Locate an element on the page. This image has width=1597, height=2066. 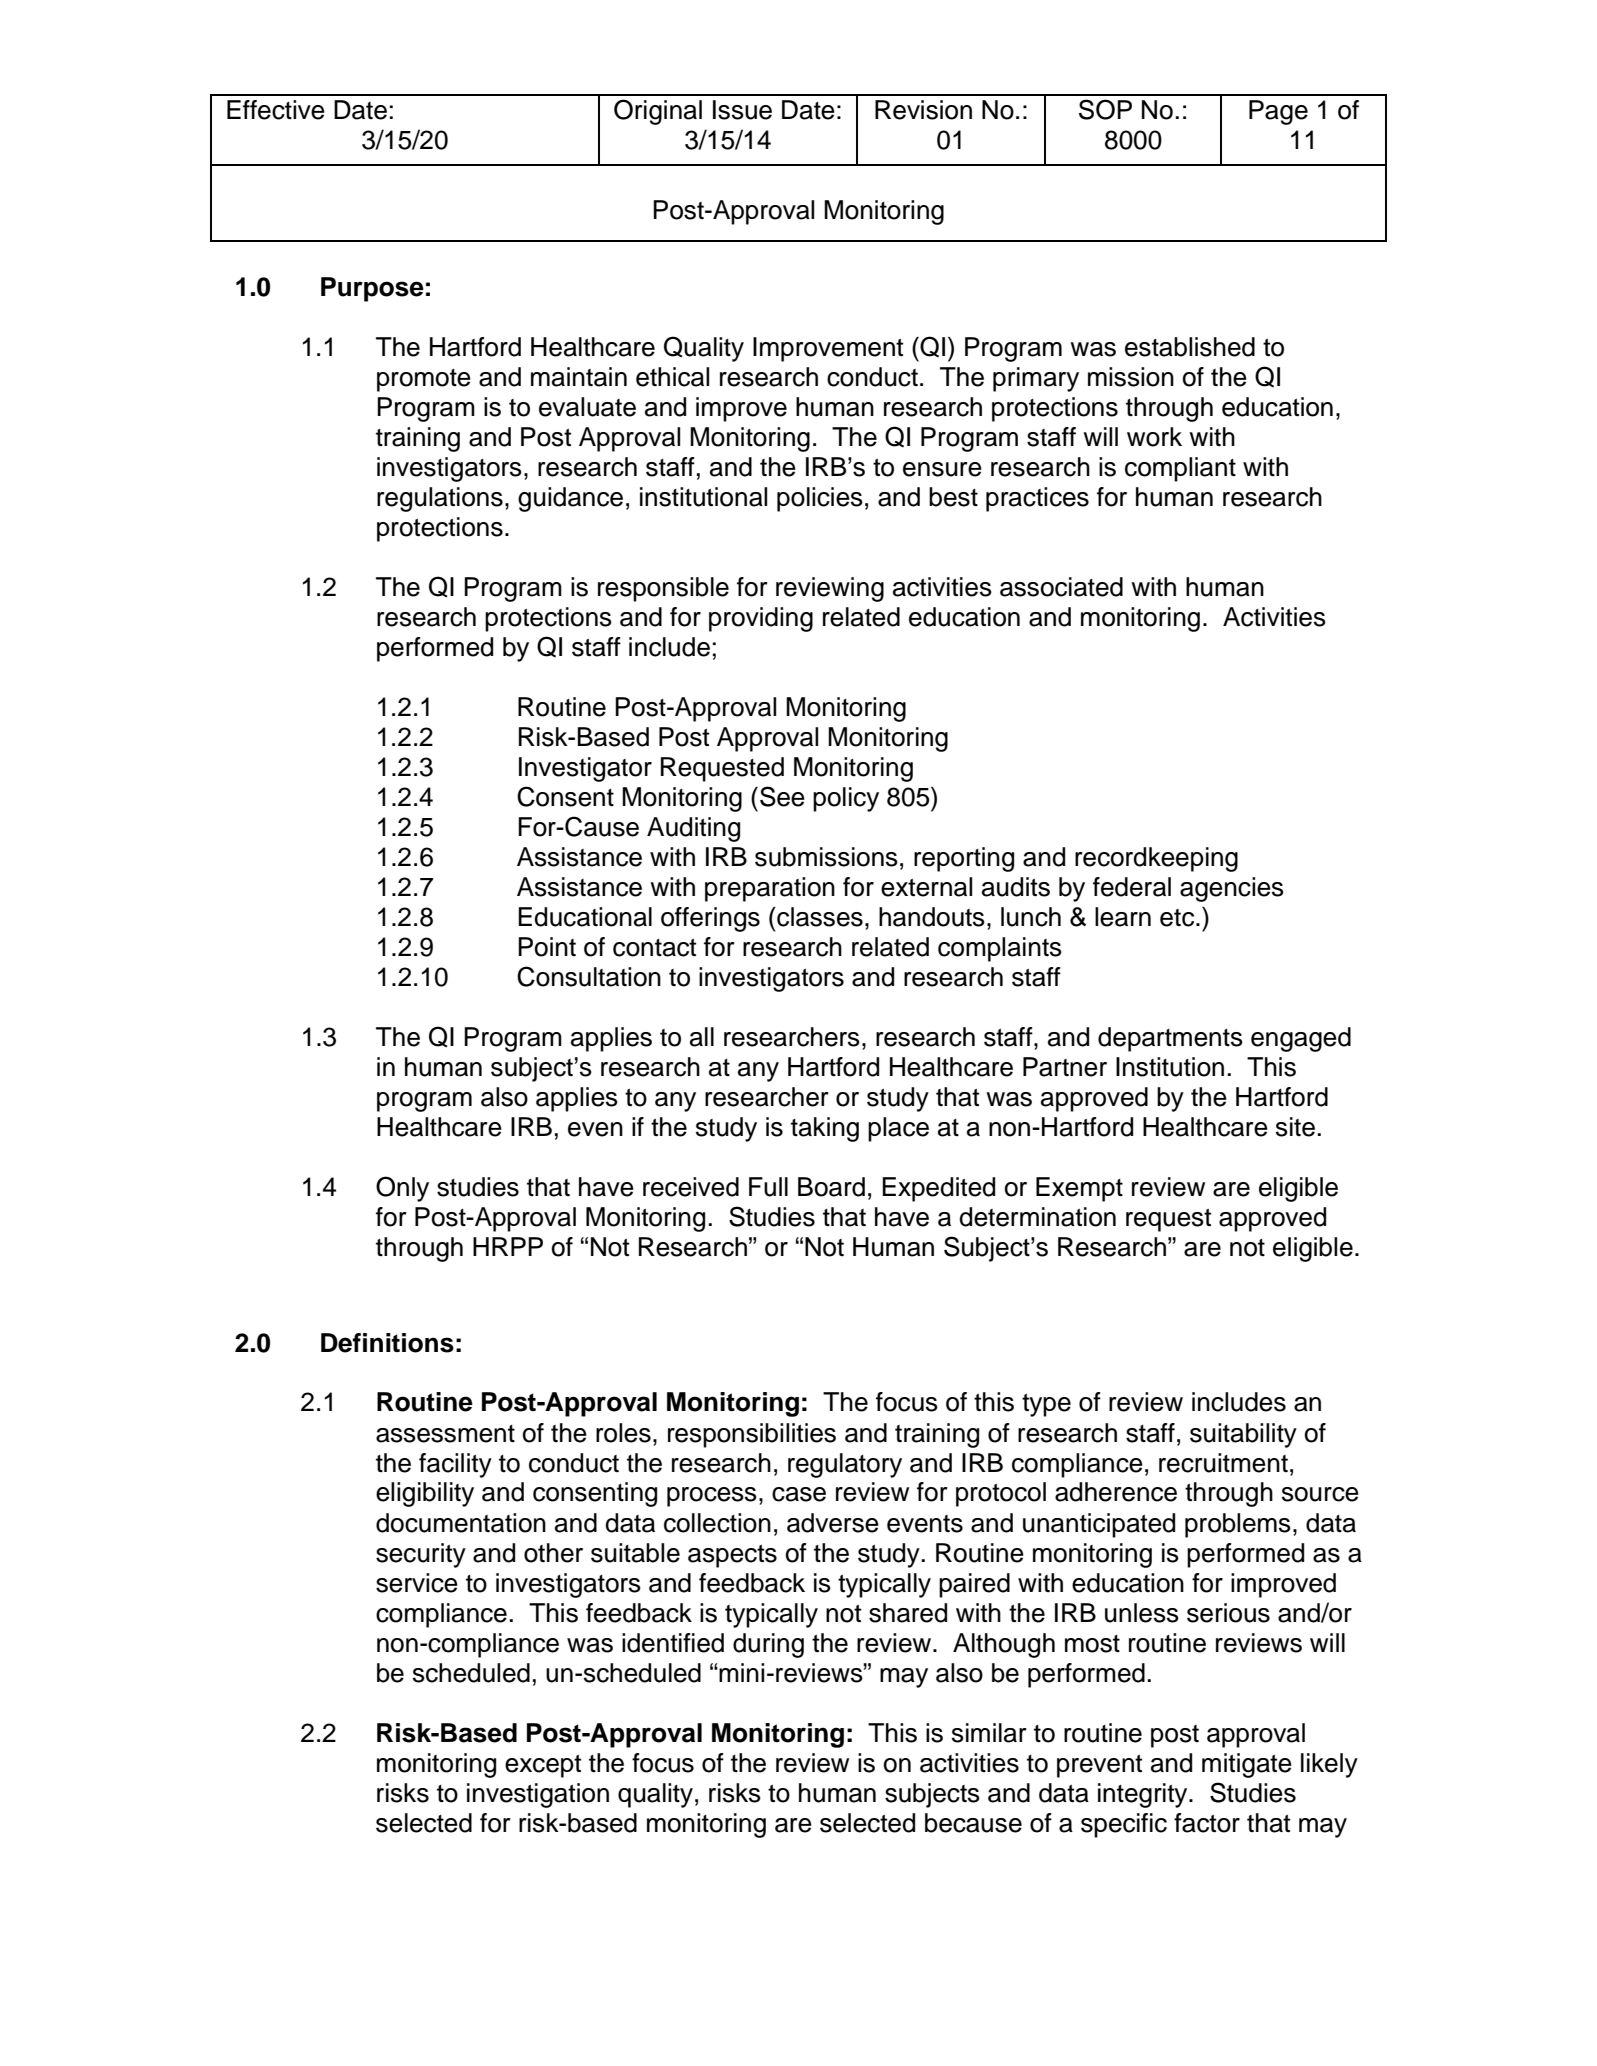
suitability is located at coordinates (1243, 1435).
